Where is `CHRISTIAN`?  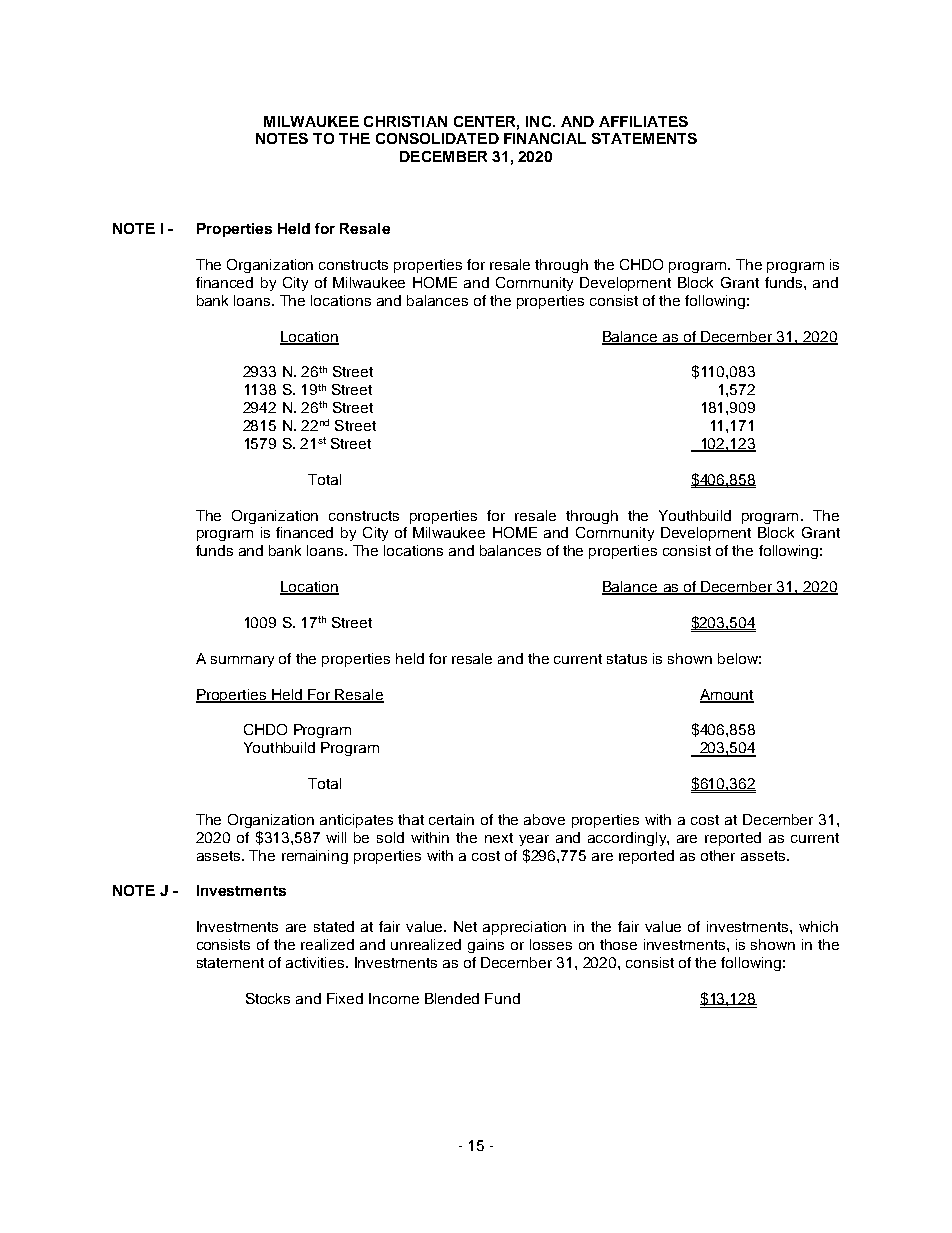
CHRISTIAN is located at coordinates (405, 121).
